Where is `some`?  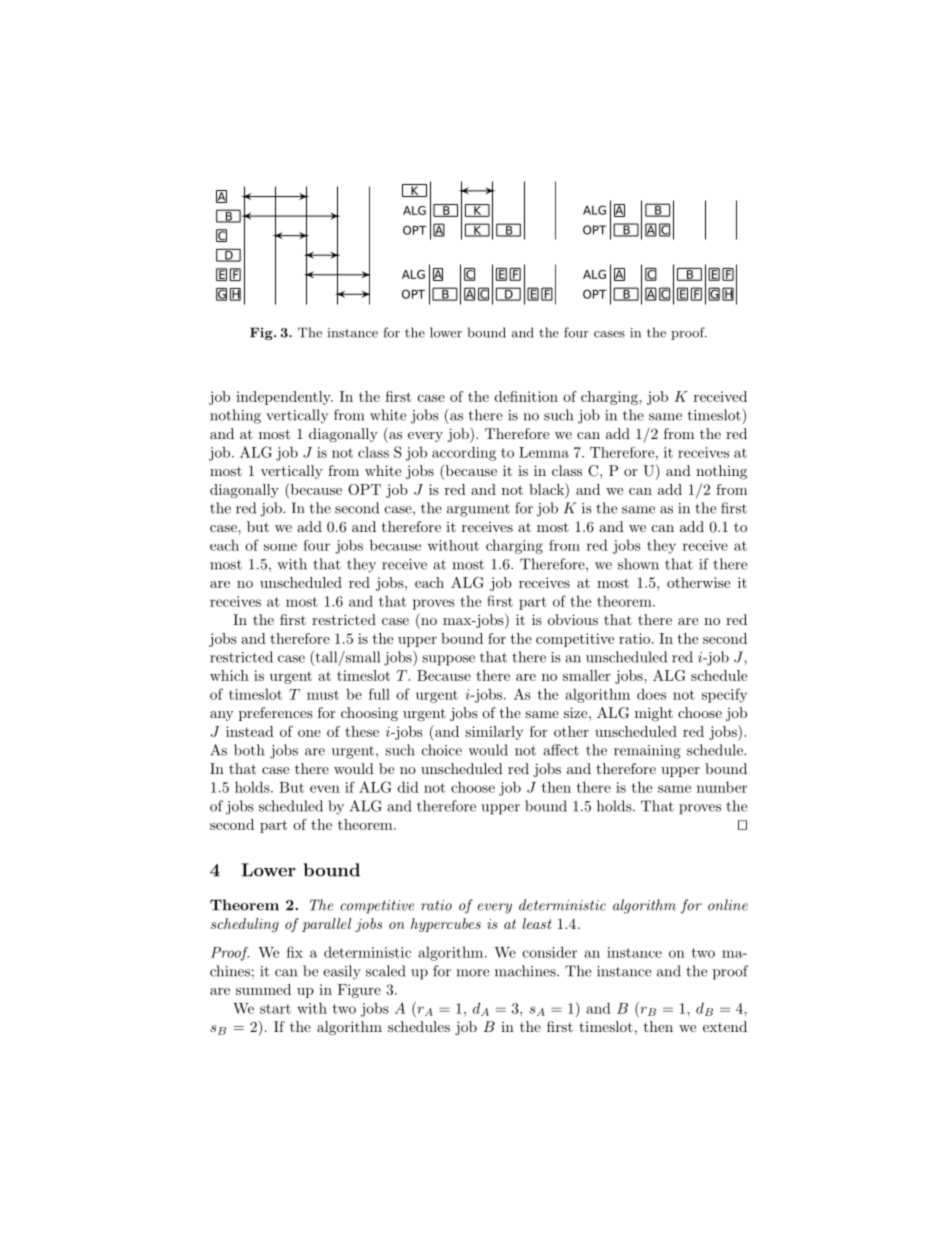
some is located at coordinates (280, 547).
